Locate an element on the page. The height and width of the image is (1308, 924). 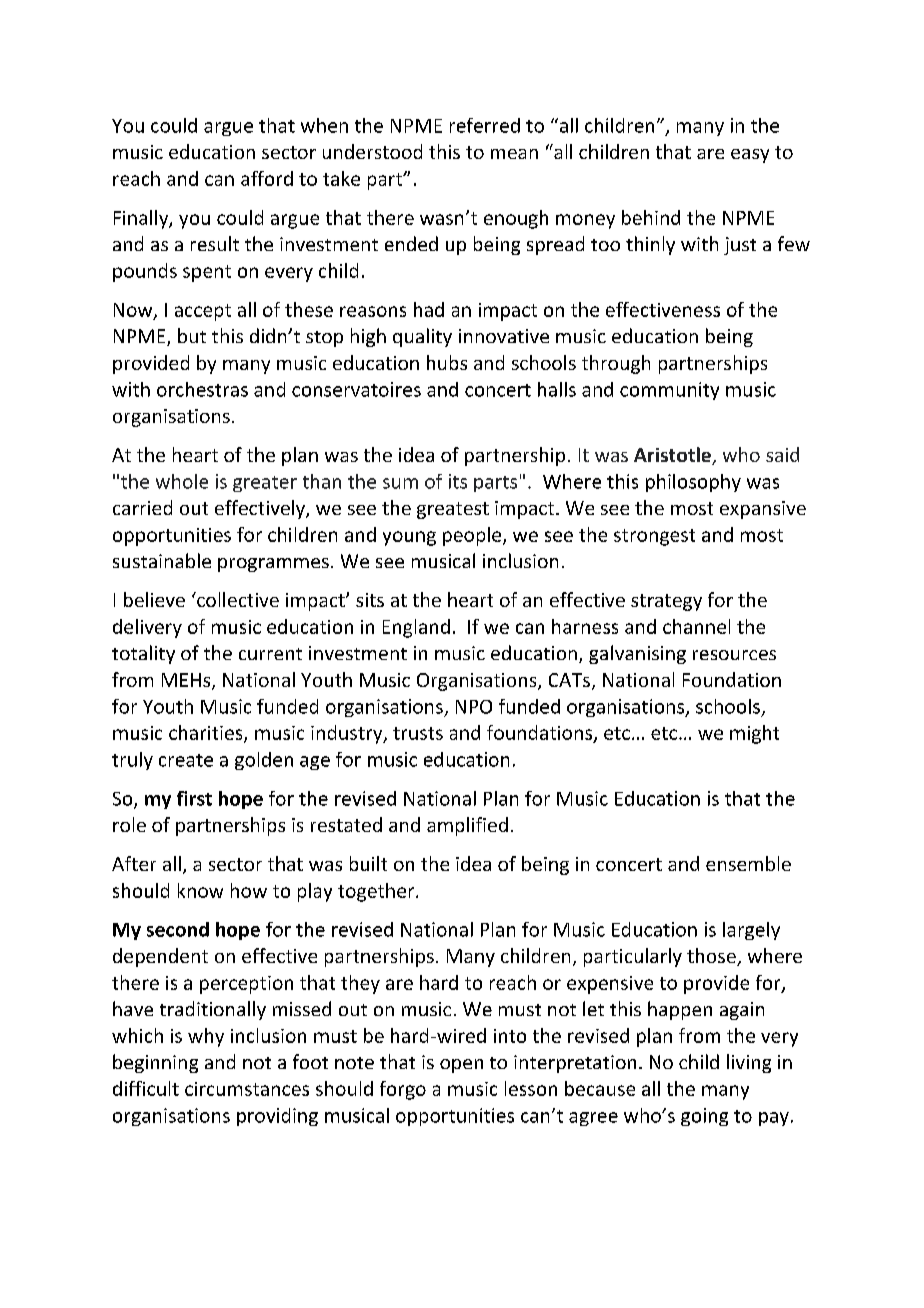
collective is located at coordinates (237, 599).
